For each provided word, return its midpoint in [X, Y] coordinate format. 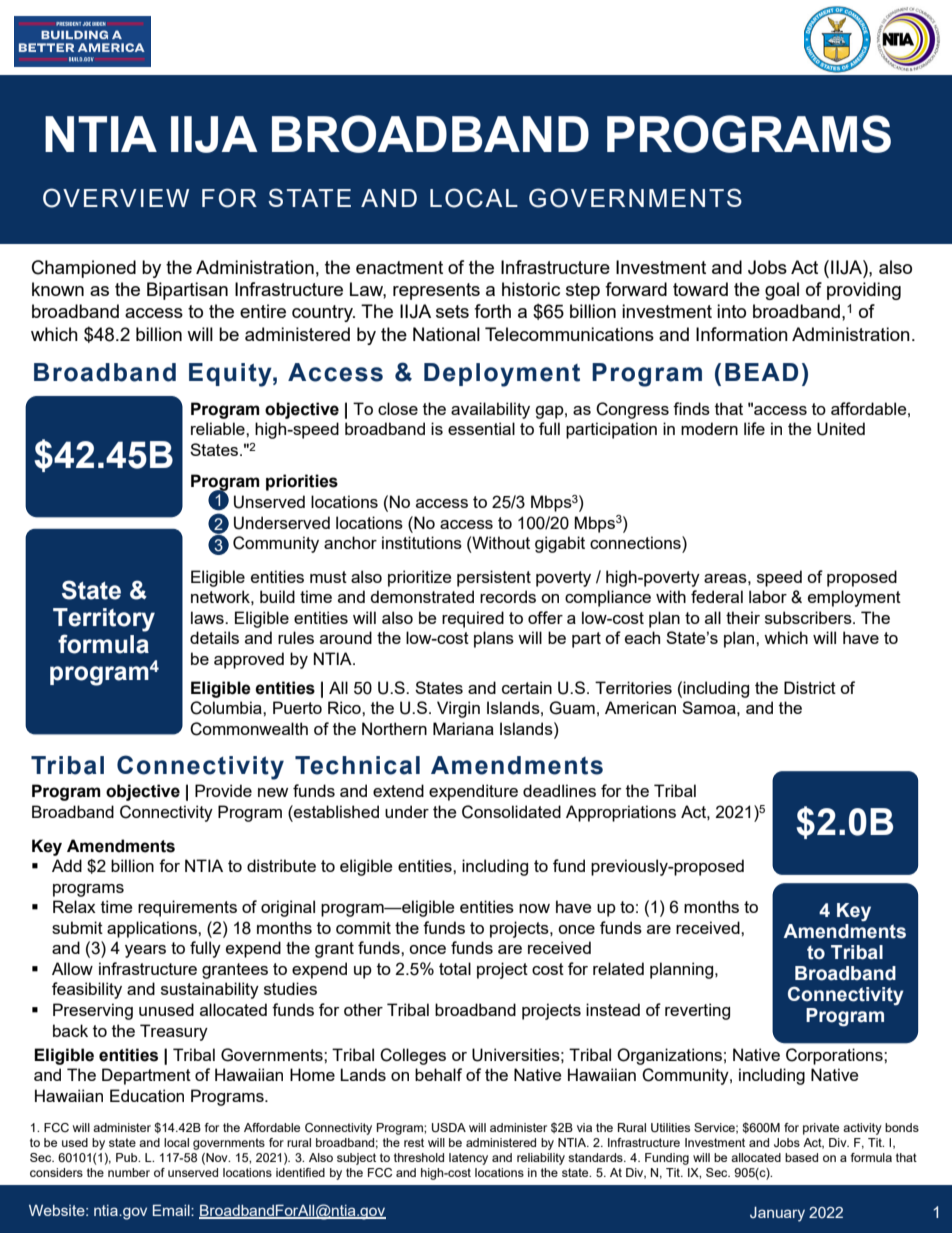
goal [782, 291]
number [129, 1172]
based [801, 1157]
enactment [399, 267]
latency [468, 1159]
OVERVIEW [116, 198]
